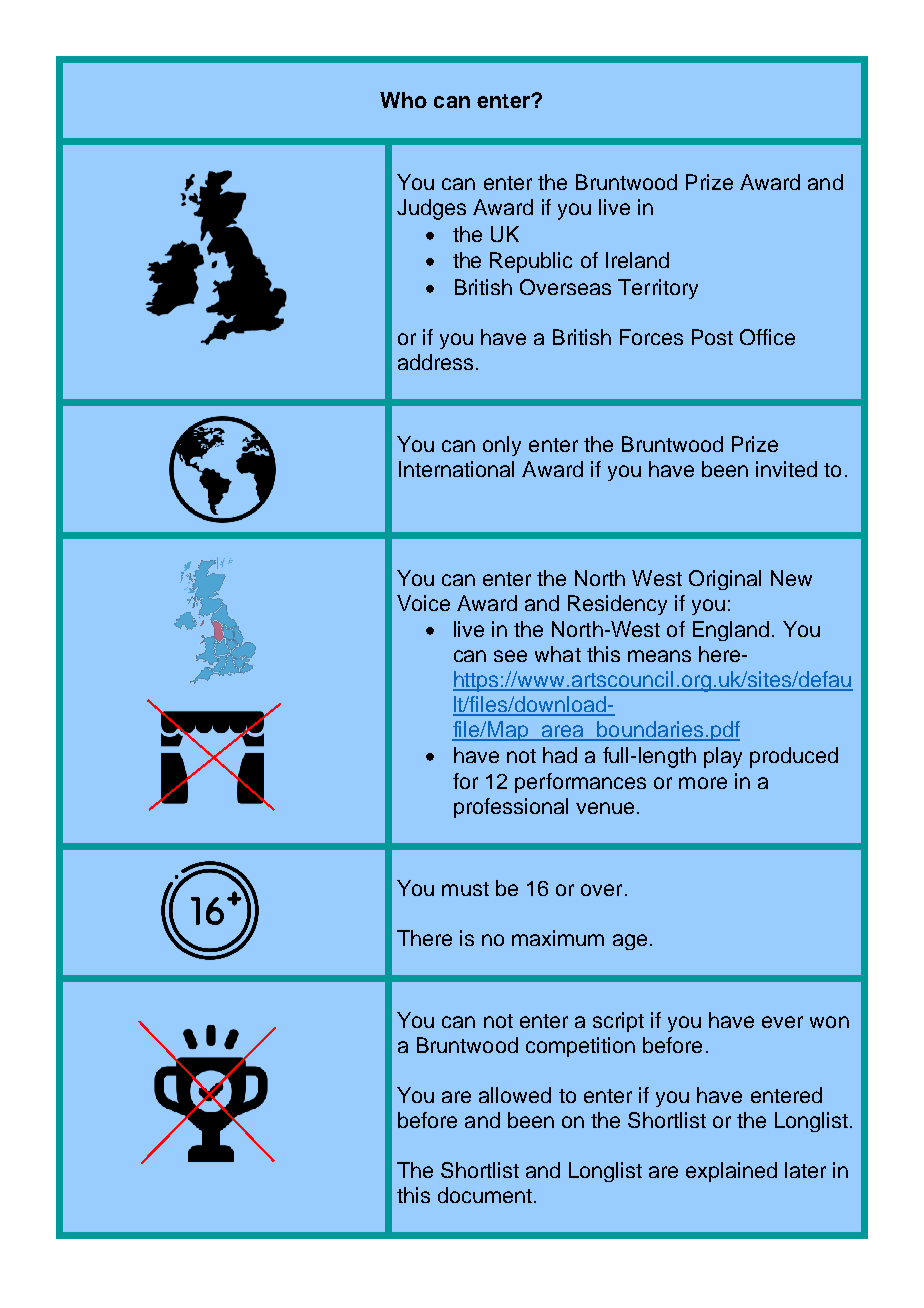  I want to click on venue, so click(605, 808).
